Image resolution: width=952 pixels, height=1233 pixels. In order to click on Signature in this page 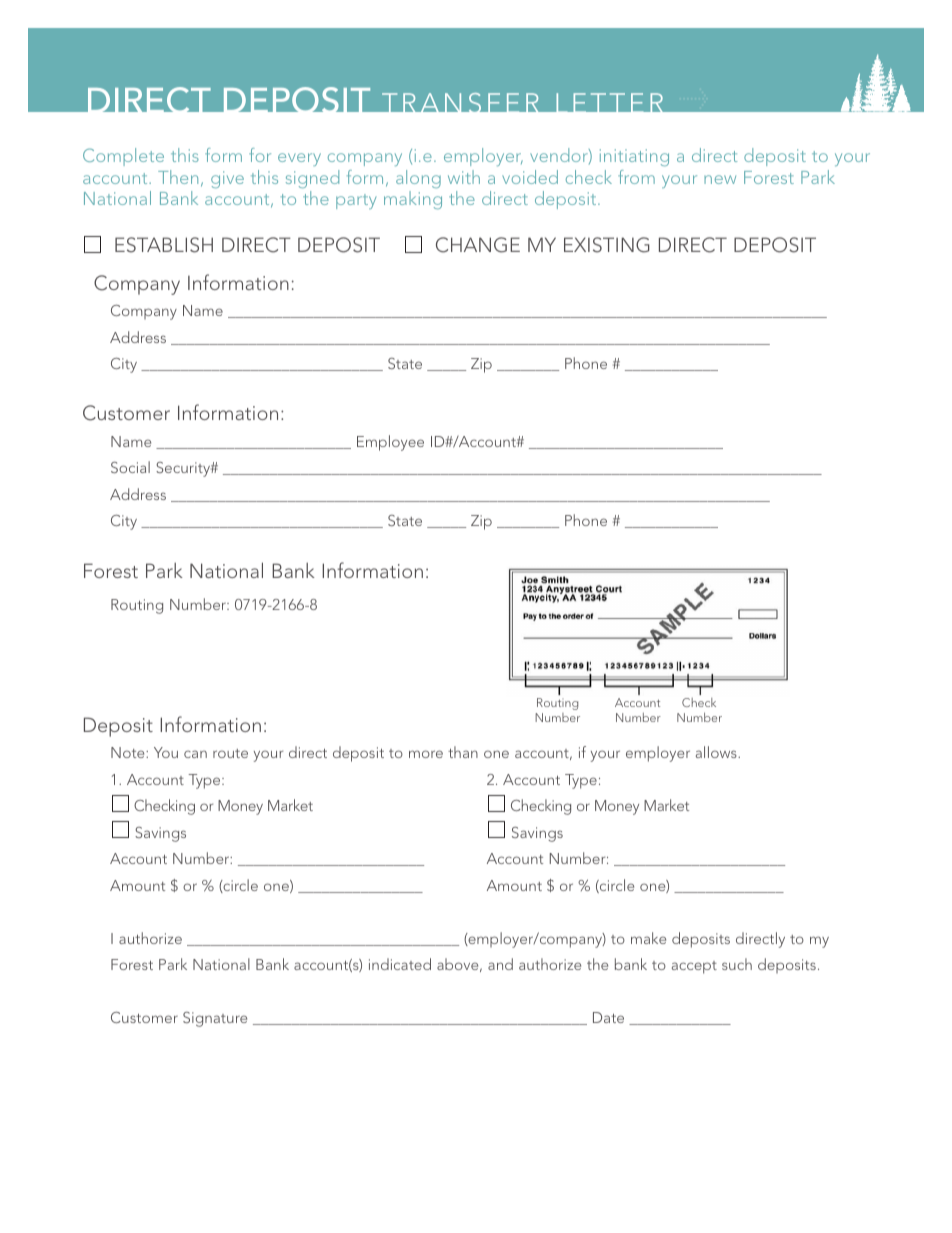, I will do `click(215, 1019)`.
